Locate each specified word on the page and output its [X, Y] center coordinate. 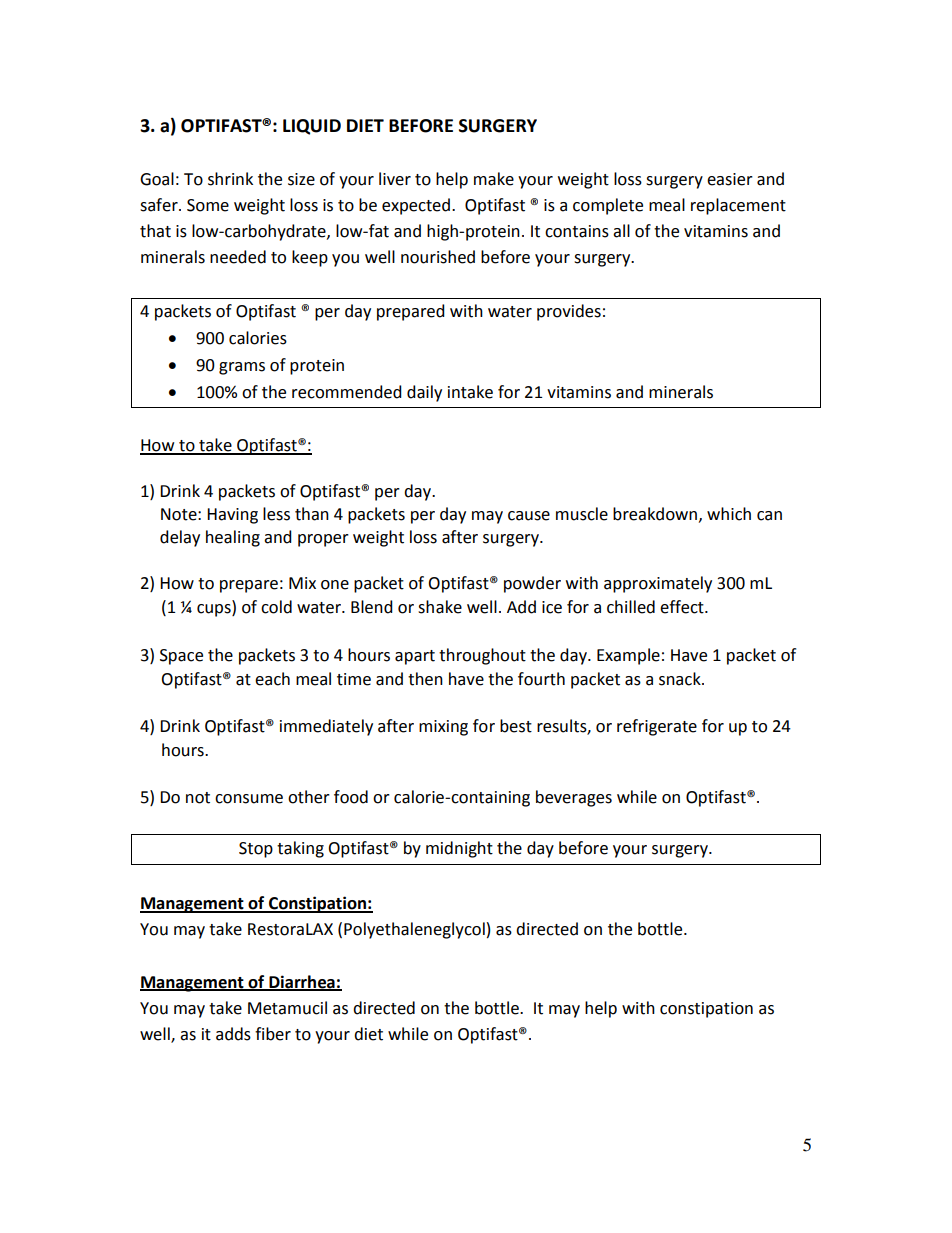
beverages [574, 798]
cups [215, 610]
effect [683, 607]
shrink [230, 179]
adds [233, 1034]
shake [440, 607]
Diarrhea [302, 982]
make [494, 179]
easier [730, 179]
